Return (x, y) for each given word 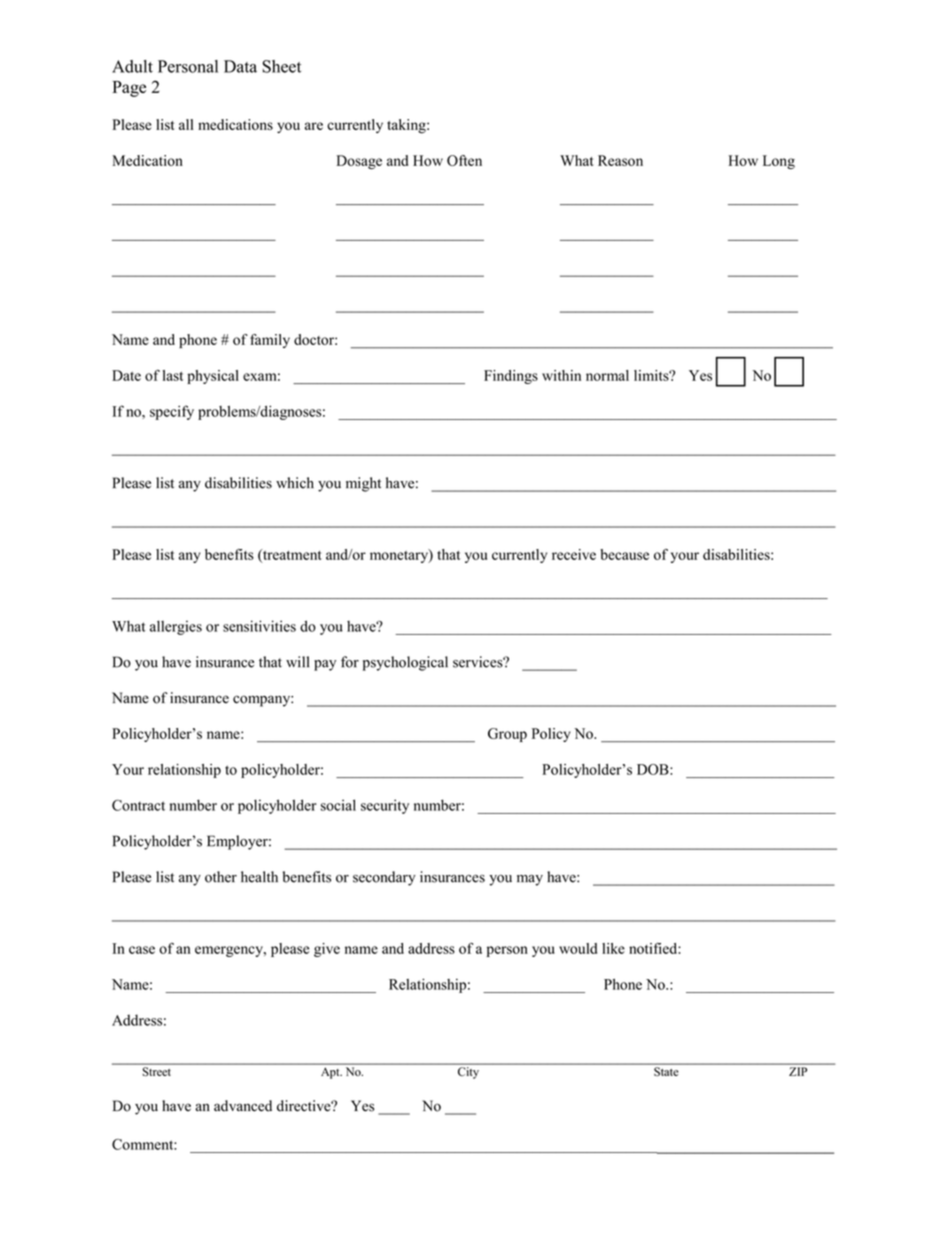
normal (607, 375)
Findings (511, 377)
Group (507, 735)
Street (156, 1071)
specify (172, 412)
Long (779, 162)
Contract (138, 805)
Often (464, 160)
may (530, 880)
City (468, 1073)
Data (240, 66)
